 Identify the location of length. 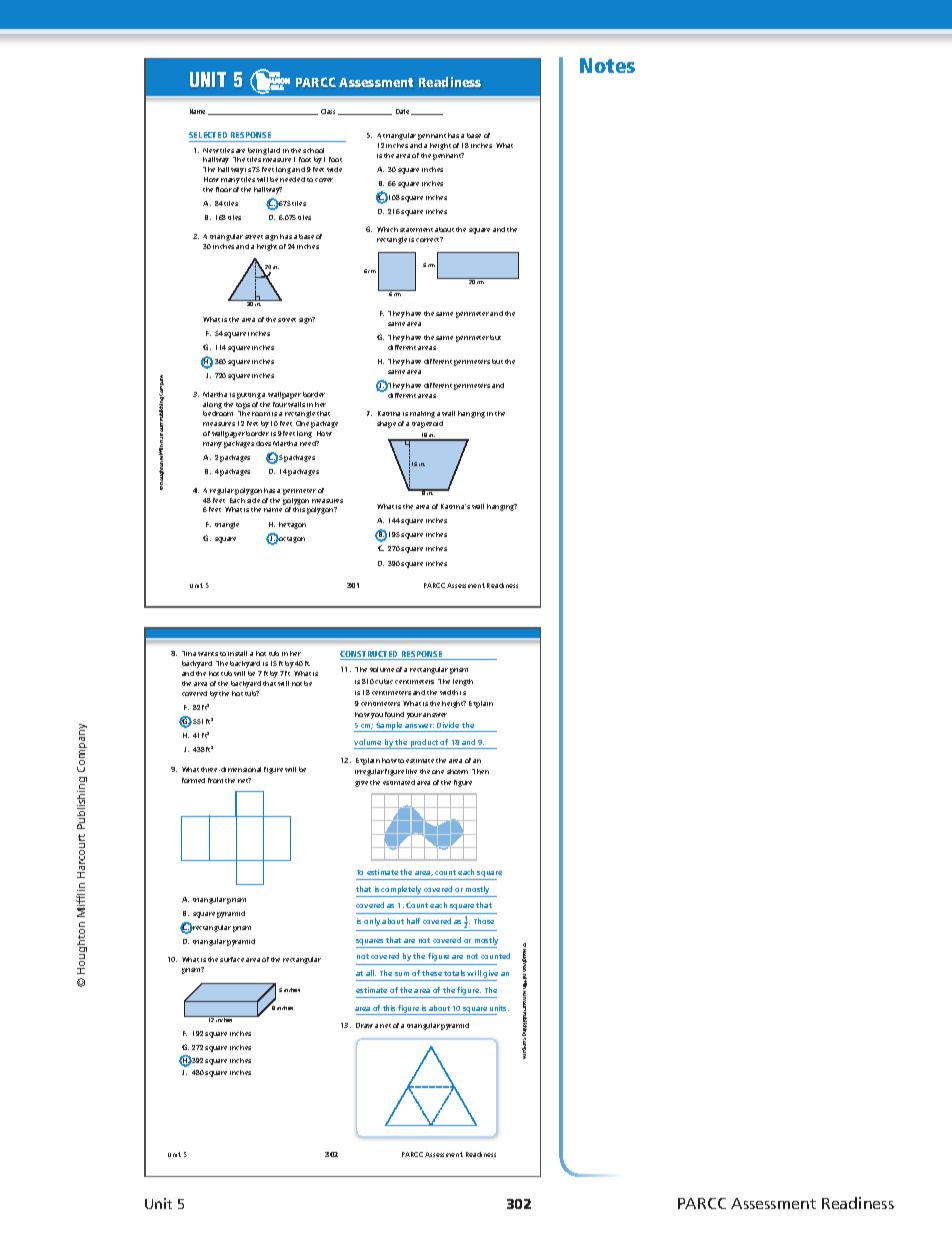
(463, 682).
